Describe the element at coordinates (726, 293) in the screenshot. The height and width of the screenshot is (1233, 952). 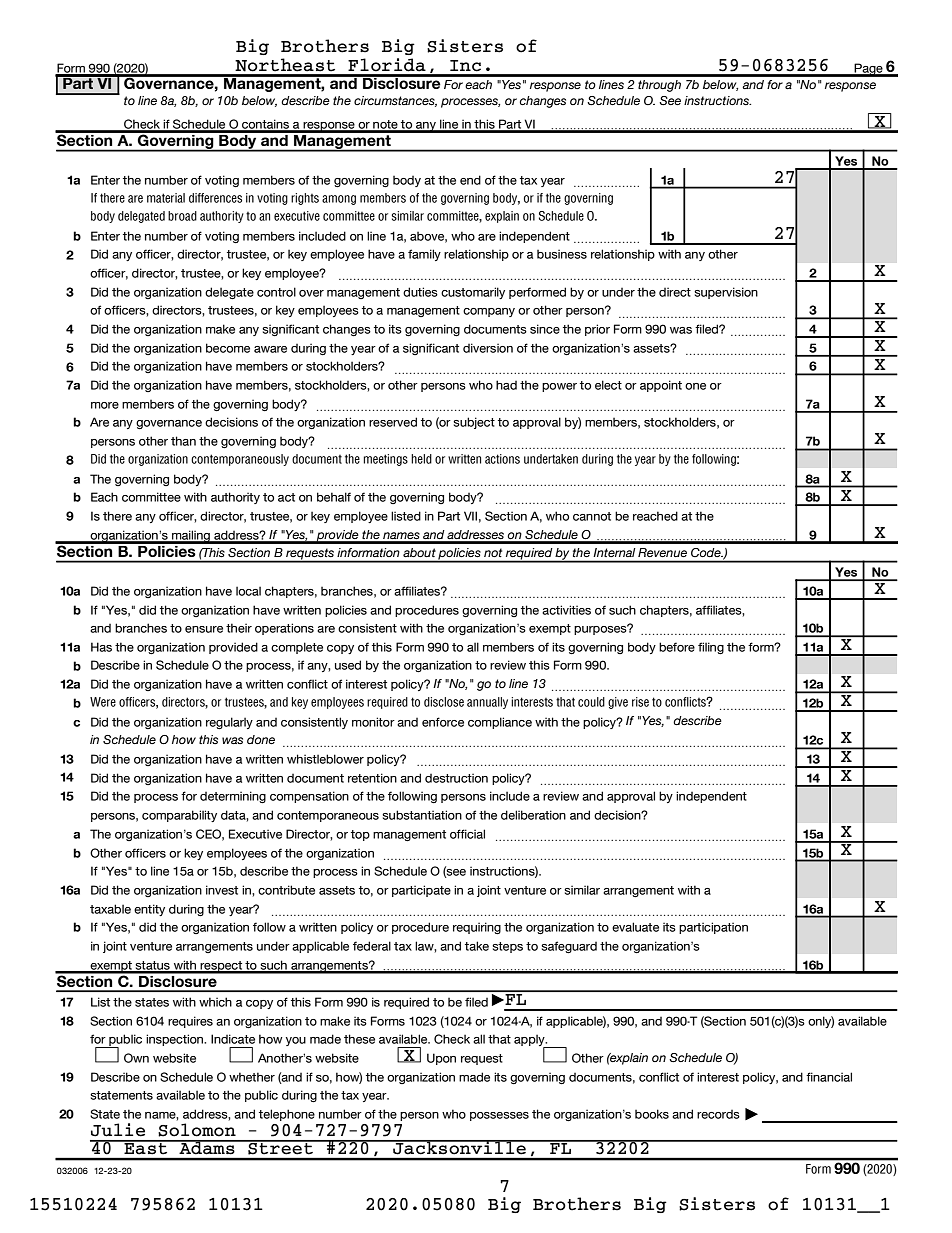
I see `supervision` at that location.
